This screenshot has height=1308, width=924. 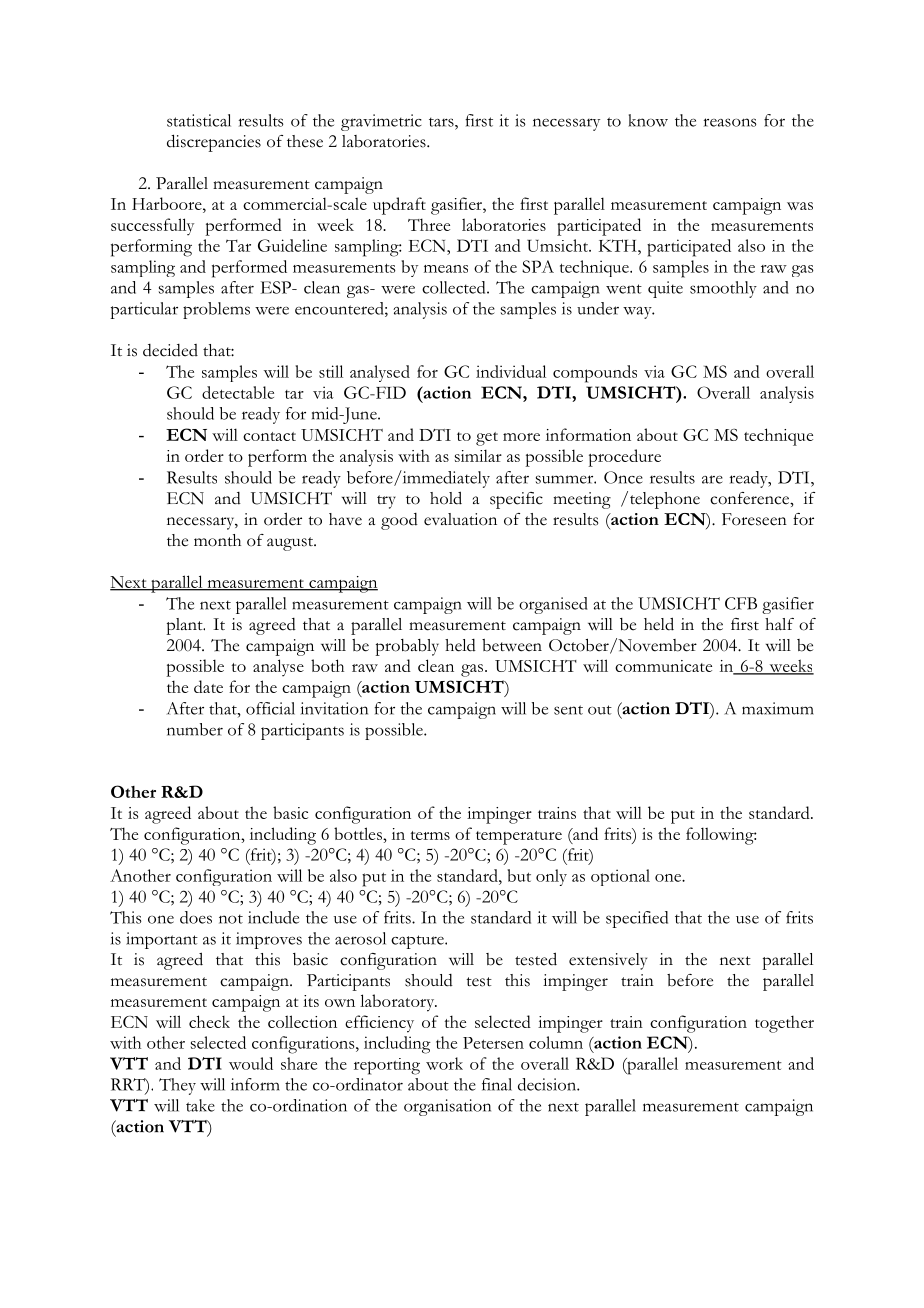 What do you see at coordinates (381, 122) in the screenshot?
I see `gravimetric` at bounding box center [381, 122].
